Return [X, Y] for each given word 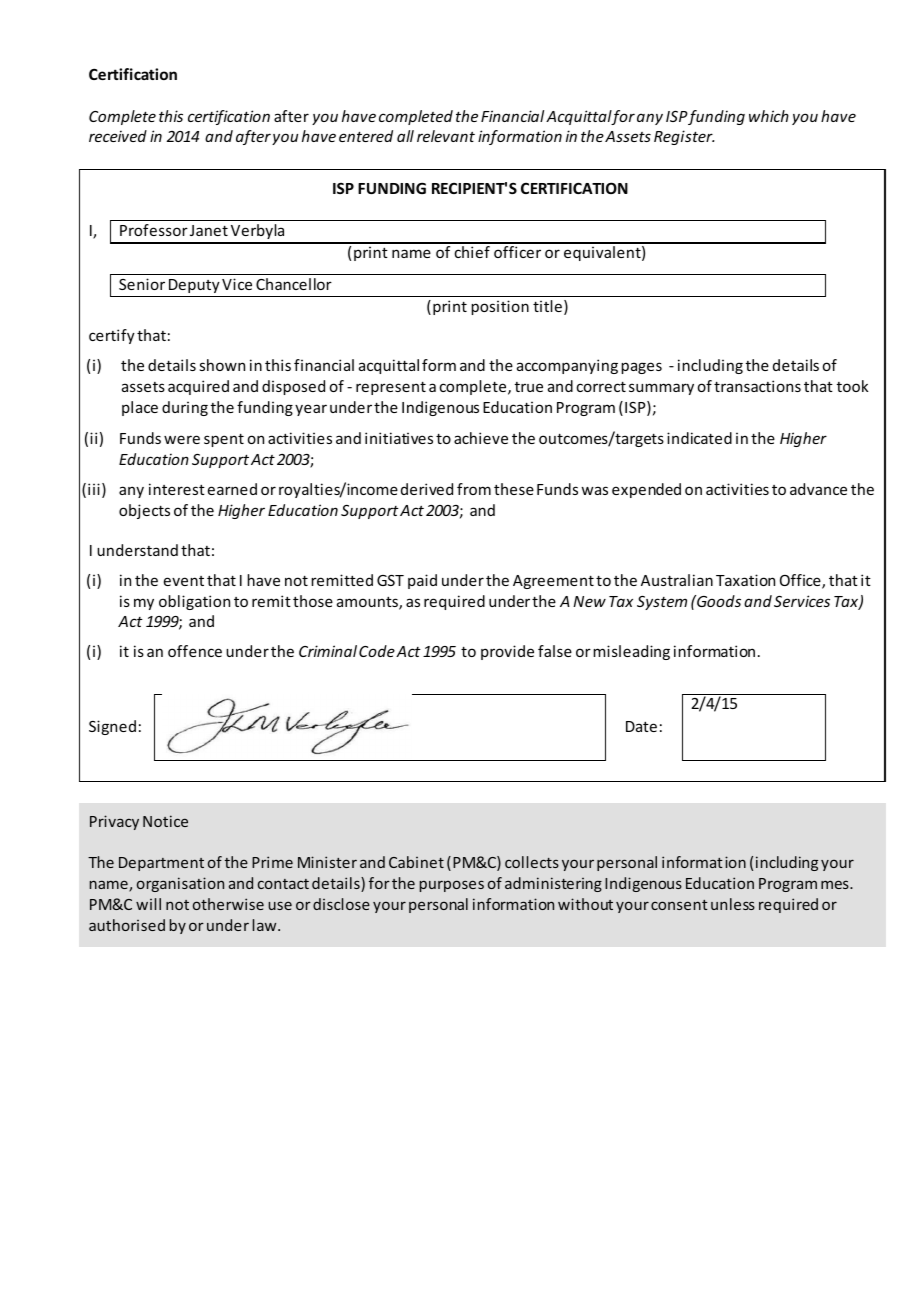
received [118, 136]
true [529, 387]
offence [195, 651]
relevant [446, 136]
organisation [180, 884]
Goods [718, 601]
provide [507, 652]
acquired [198, 387]
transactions [757, 386]
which [769, 116]
